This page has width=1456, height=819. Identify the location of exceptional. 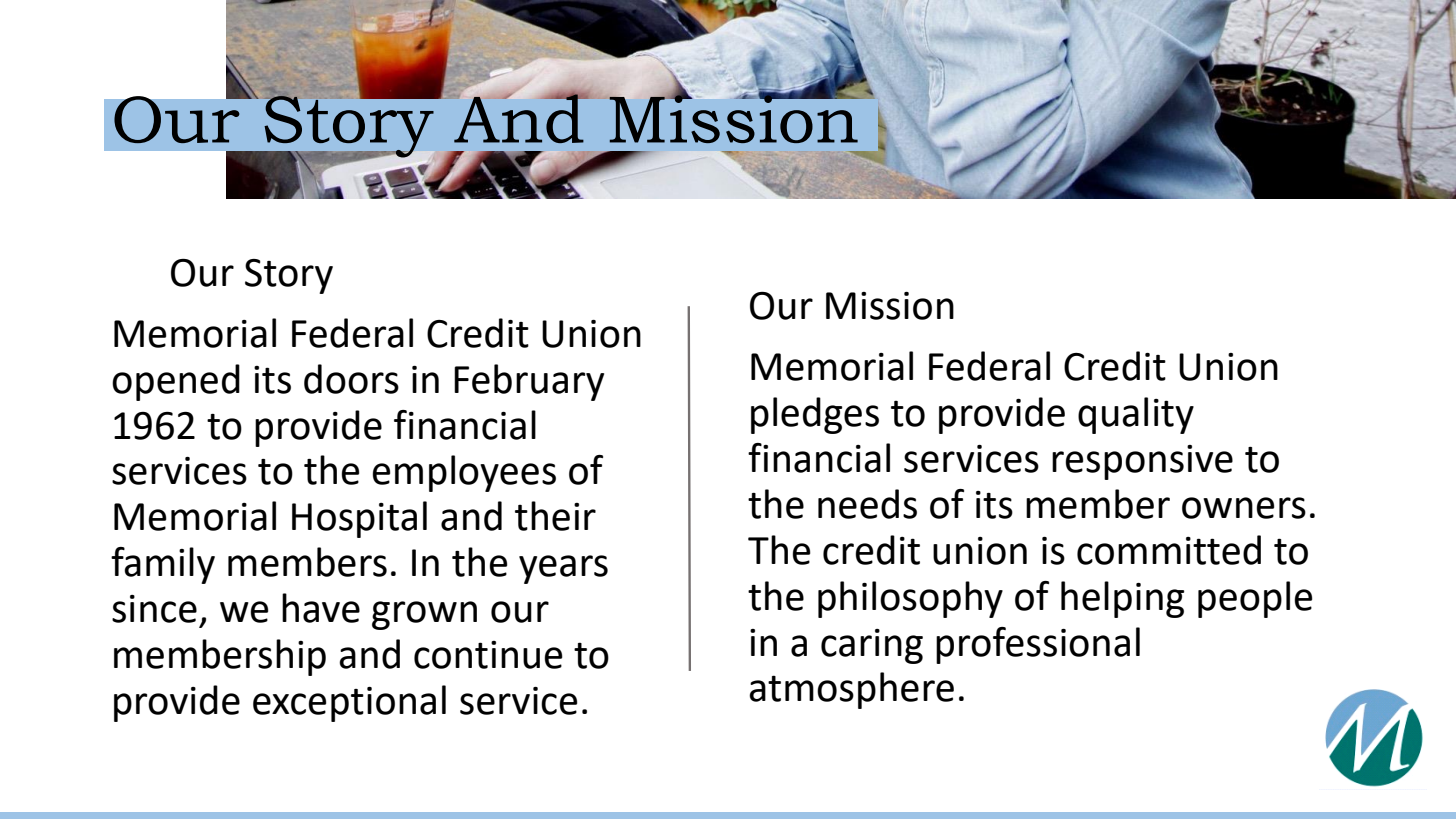
(349, 703).
